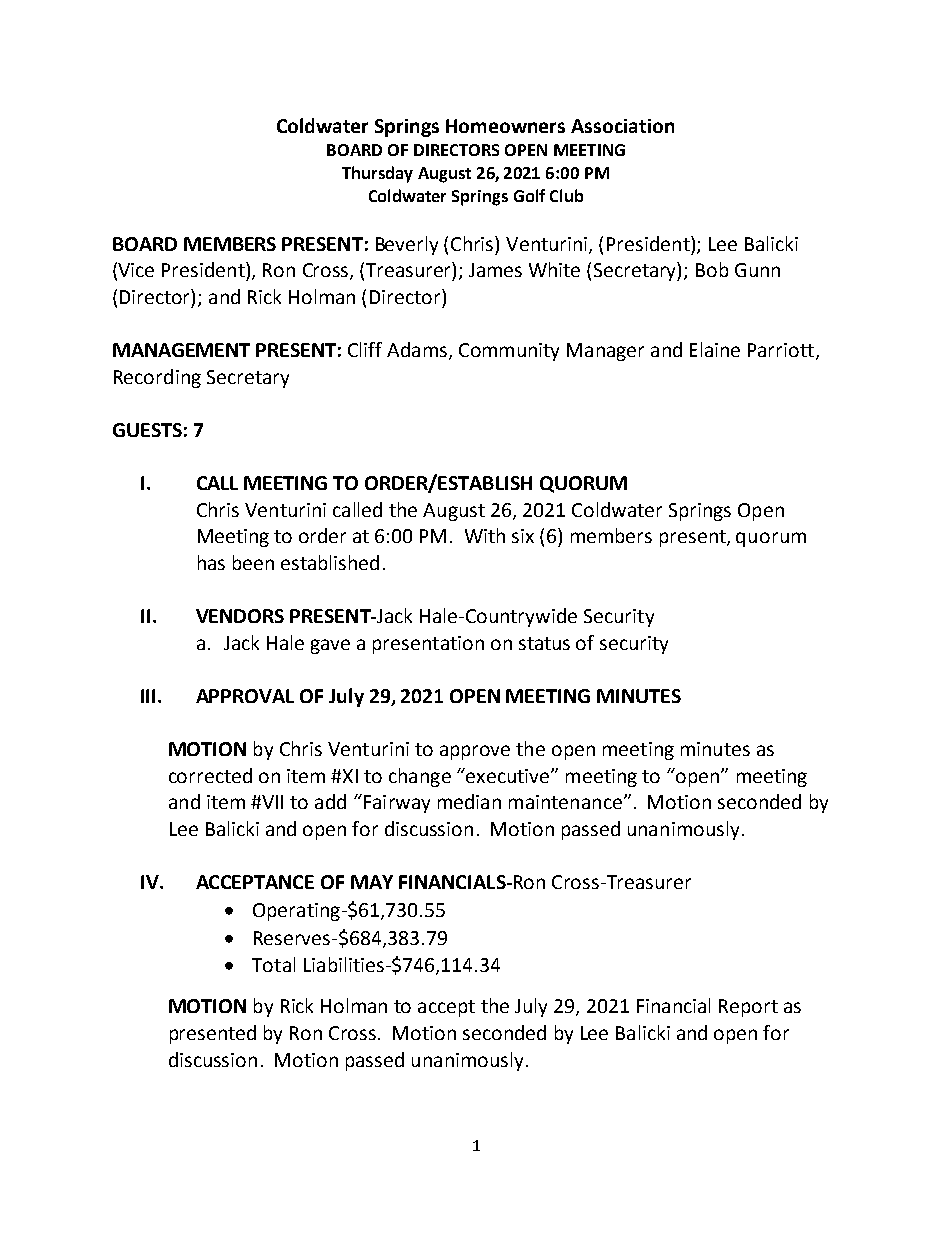 Image resolution: width=952 pixels, height=1233 pixels. Describe the element at coordinates (715, 349) in the page. I see `Elaine` at that location.
